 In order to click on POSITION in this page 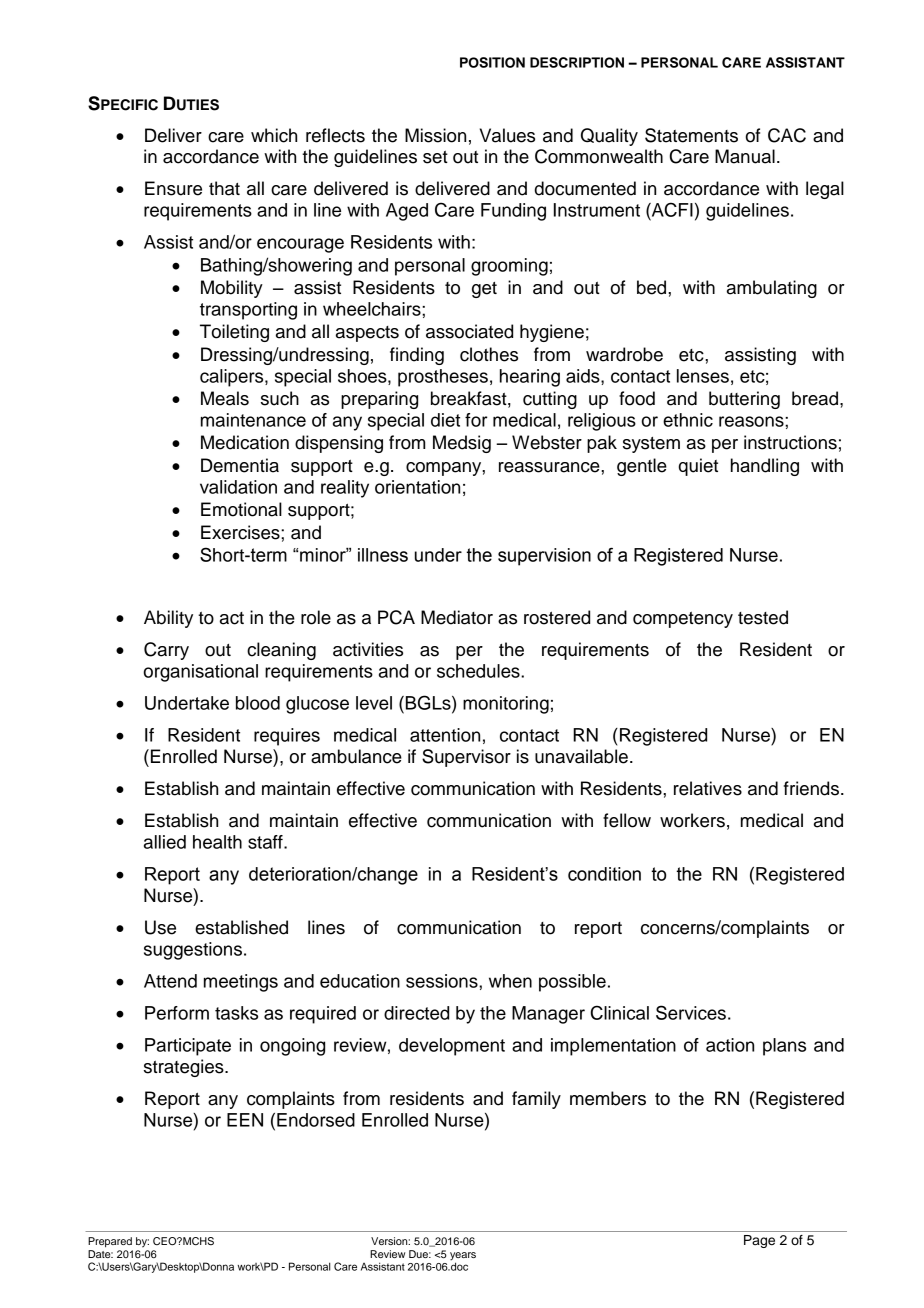, I will do `click(492, 62)`.
